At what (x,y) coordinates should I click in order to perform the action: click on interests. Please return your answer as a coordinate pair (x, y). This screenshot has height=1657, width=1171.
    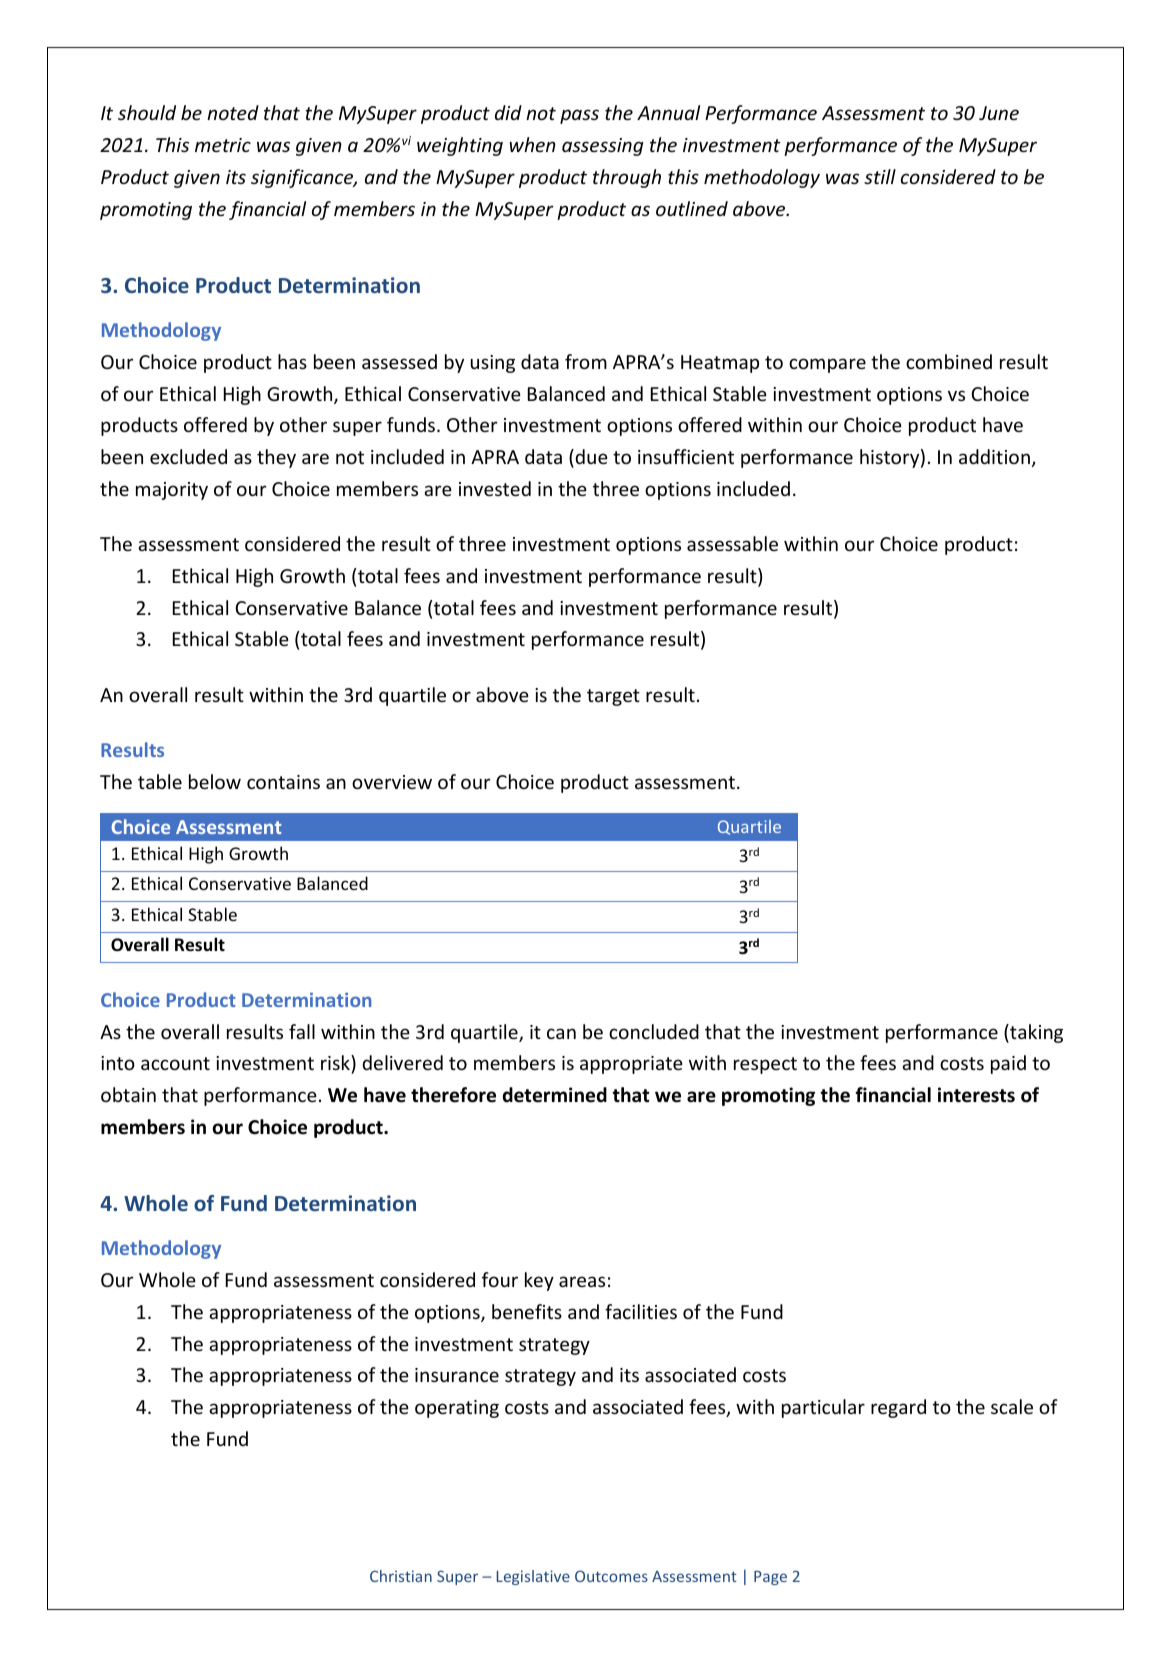
    Looking at the image, I should click on (976, 1095).
